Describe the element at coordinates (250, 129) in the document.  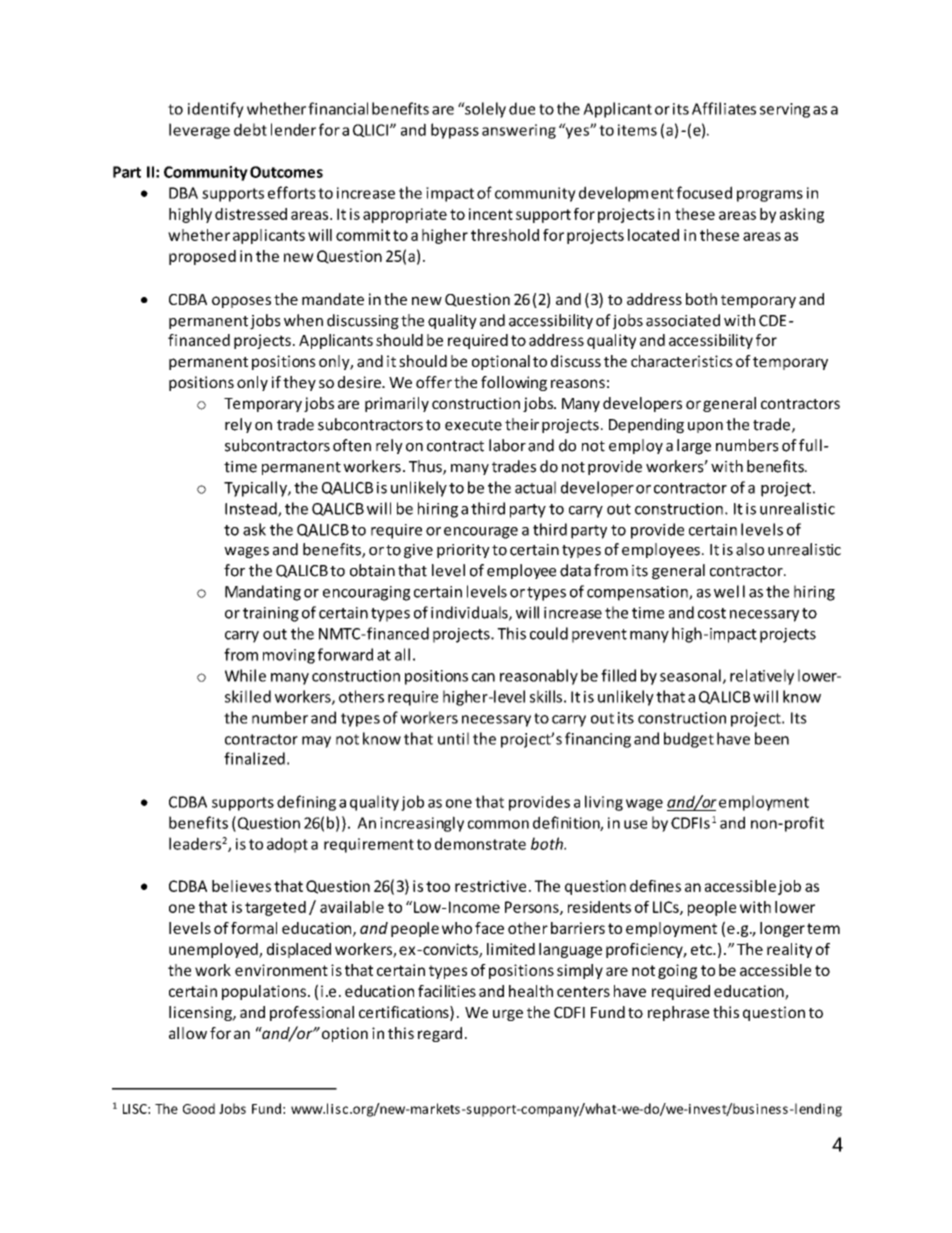
I see `debt` at that location.
